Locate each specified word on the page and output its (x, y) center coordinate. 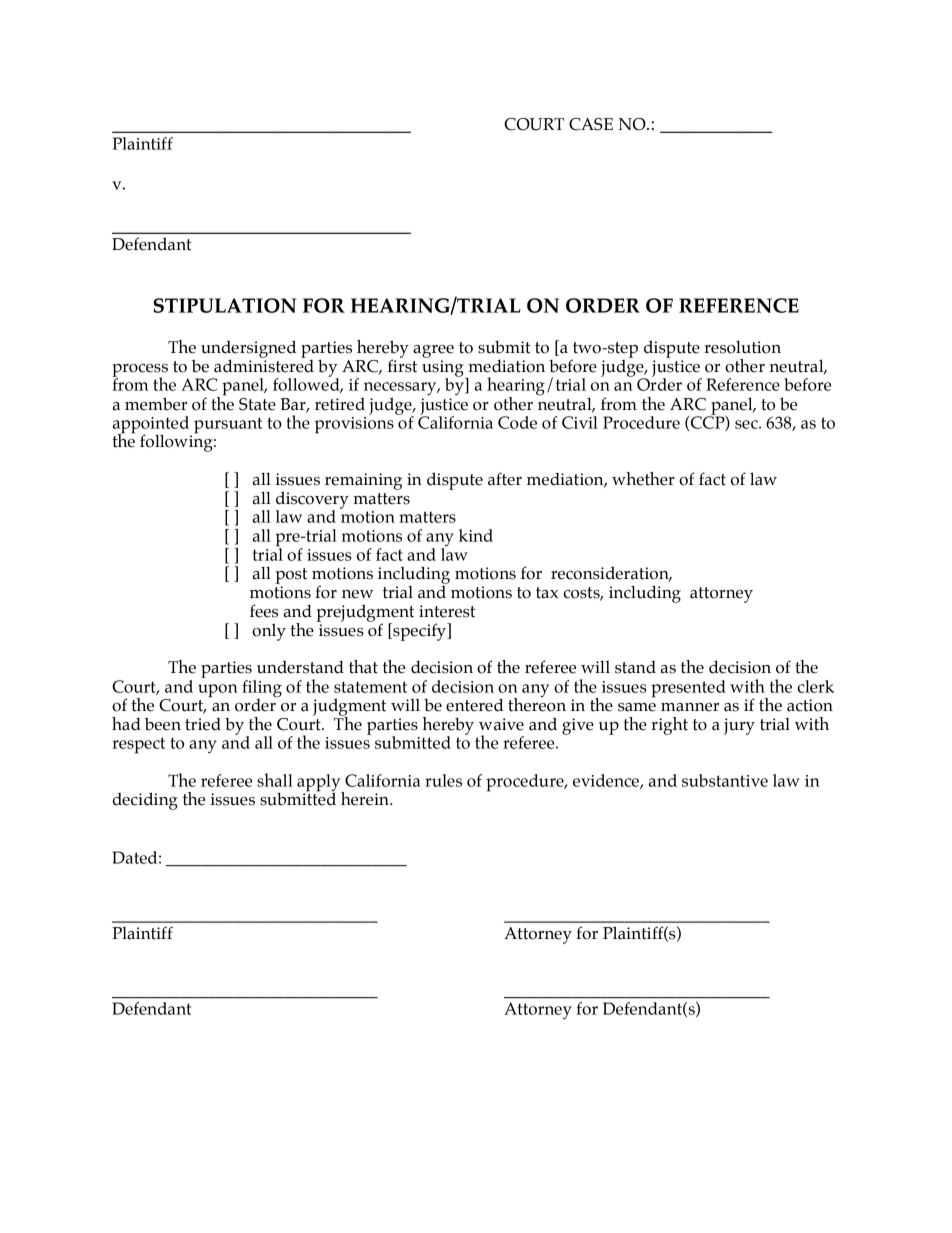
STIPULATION (224, 305)
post (291, 576)
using (444, 369)
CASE (591, 124)
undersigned (248, 350)
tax (547, 593)
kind (476, 535)
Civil (580, 422)
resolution (742, 347)
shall (275, 780)
